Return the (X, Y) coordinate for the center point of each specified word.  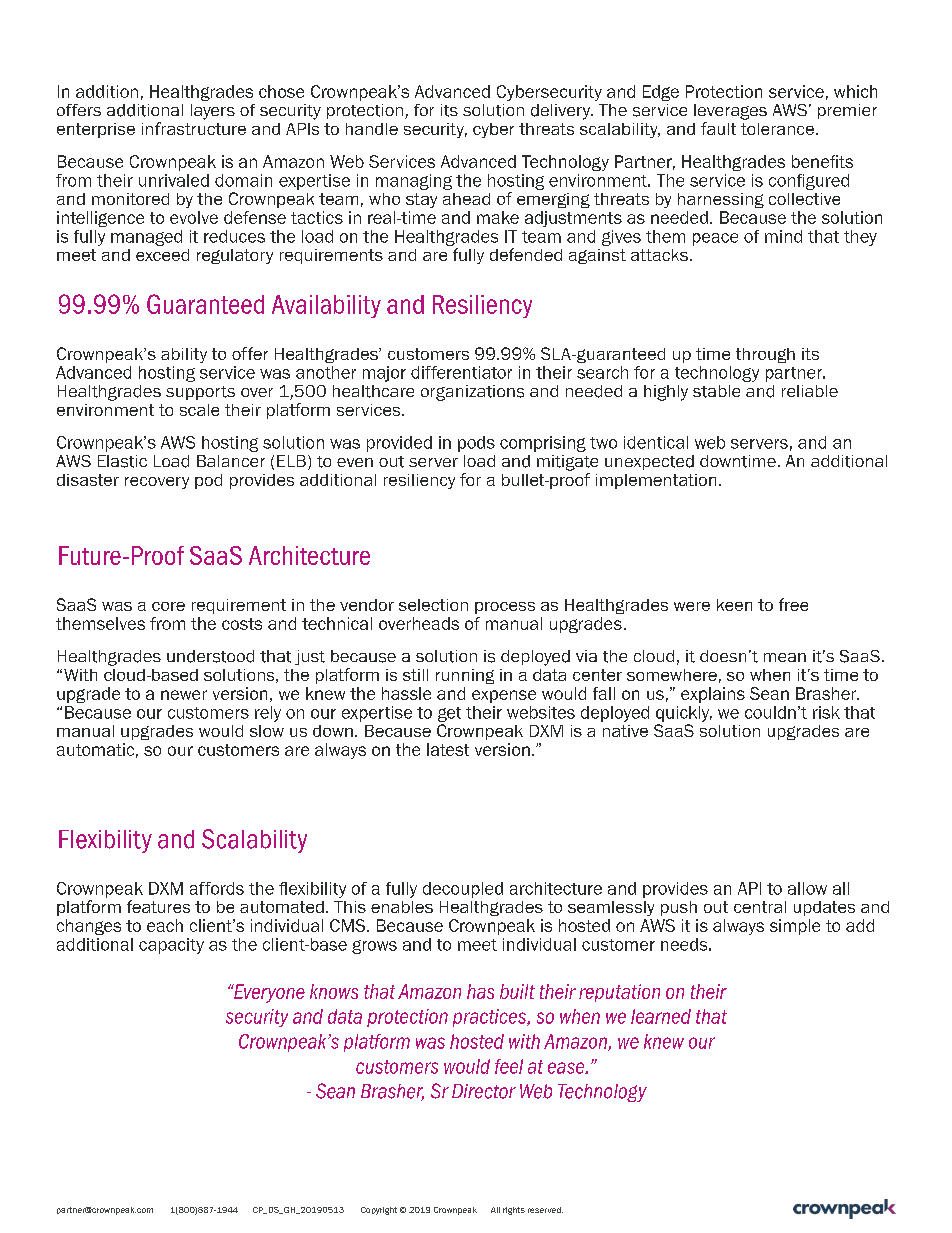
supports (200, 393)
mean (785, 657)
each (165, 925)
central (760, 907)
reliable (810, 391)
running (465, 676)
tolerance (777, 129)
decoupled (463, 890)
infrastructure (194, 128)
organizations (472, 393)
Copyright (379, 1211)
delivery (562, 112)
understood (210, 656)
